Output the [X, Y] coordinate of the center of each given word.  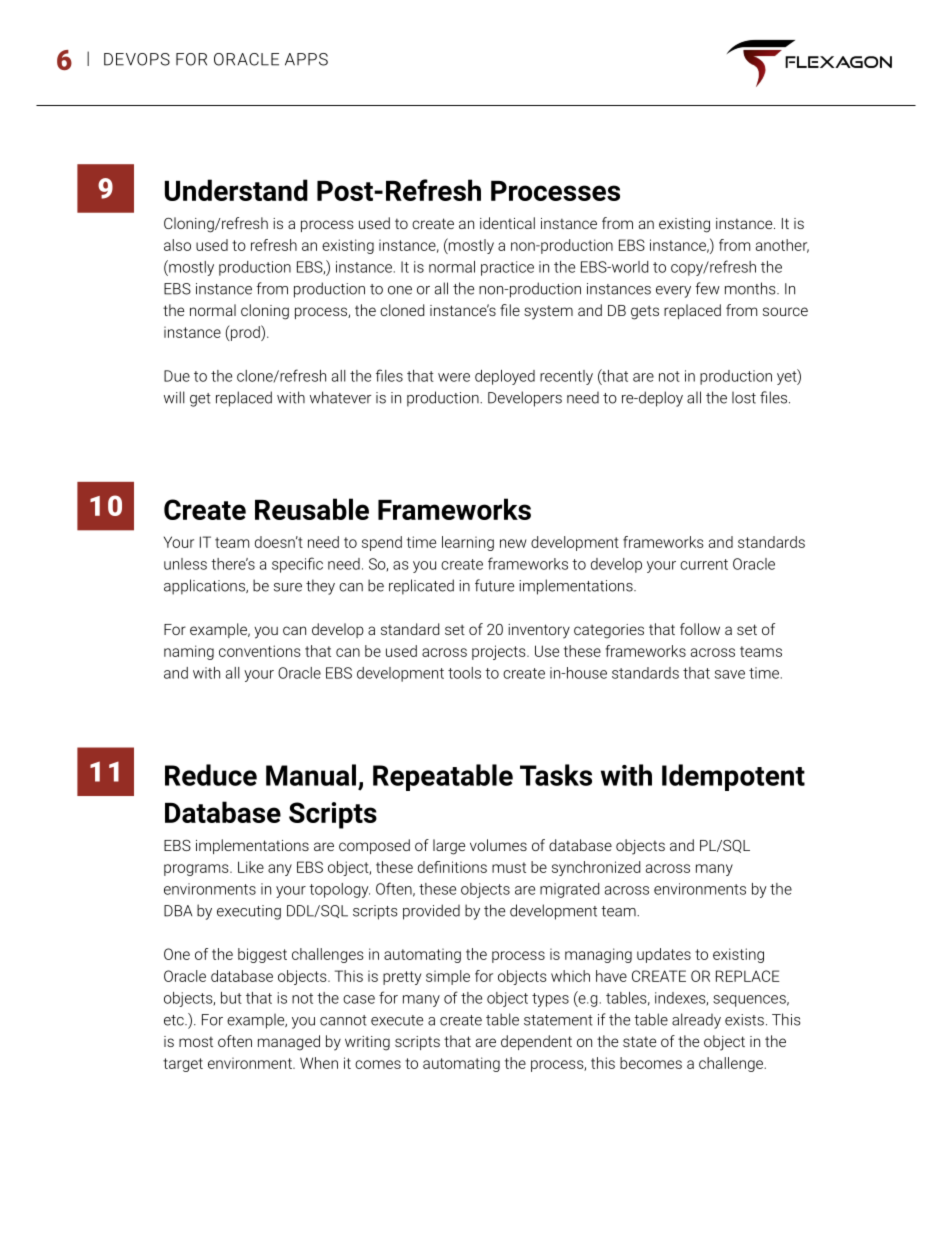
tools [464, 673]
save [730, 674]
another [782, 246]
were [454, 377]
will [174, 397]
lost [744, 398]
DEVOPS [137, 59]
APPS [306, 59]
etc [175, 1020]
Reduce [211, 775]
